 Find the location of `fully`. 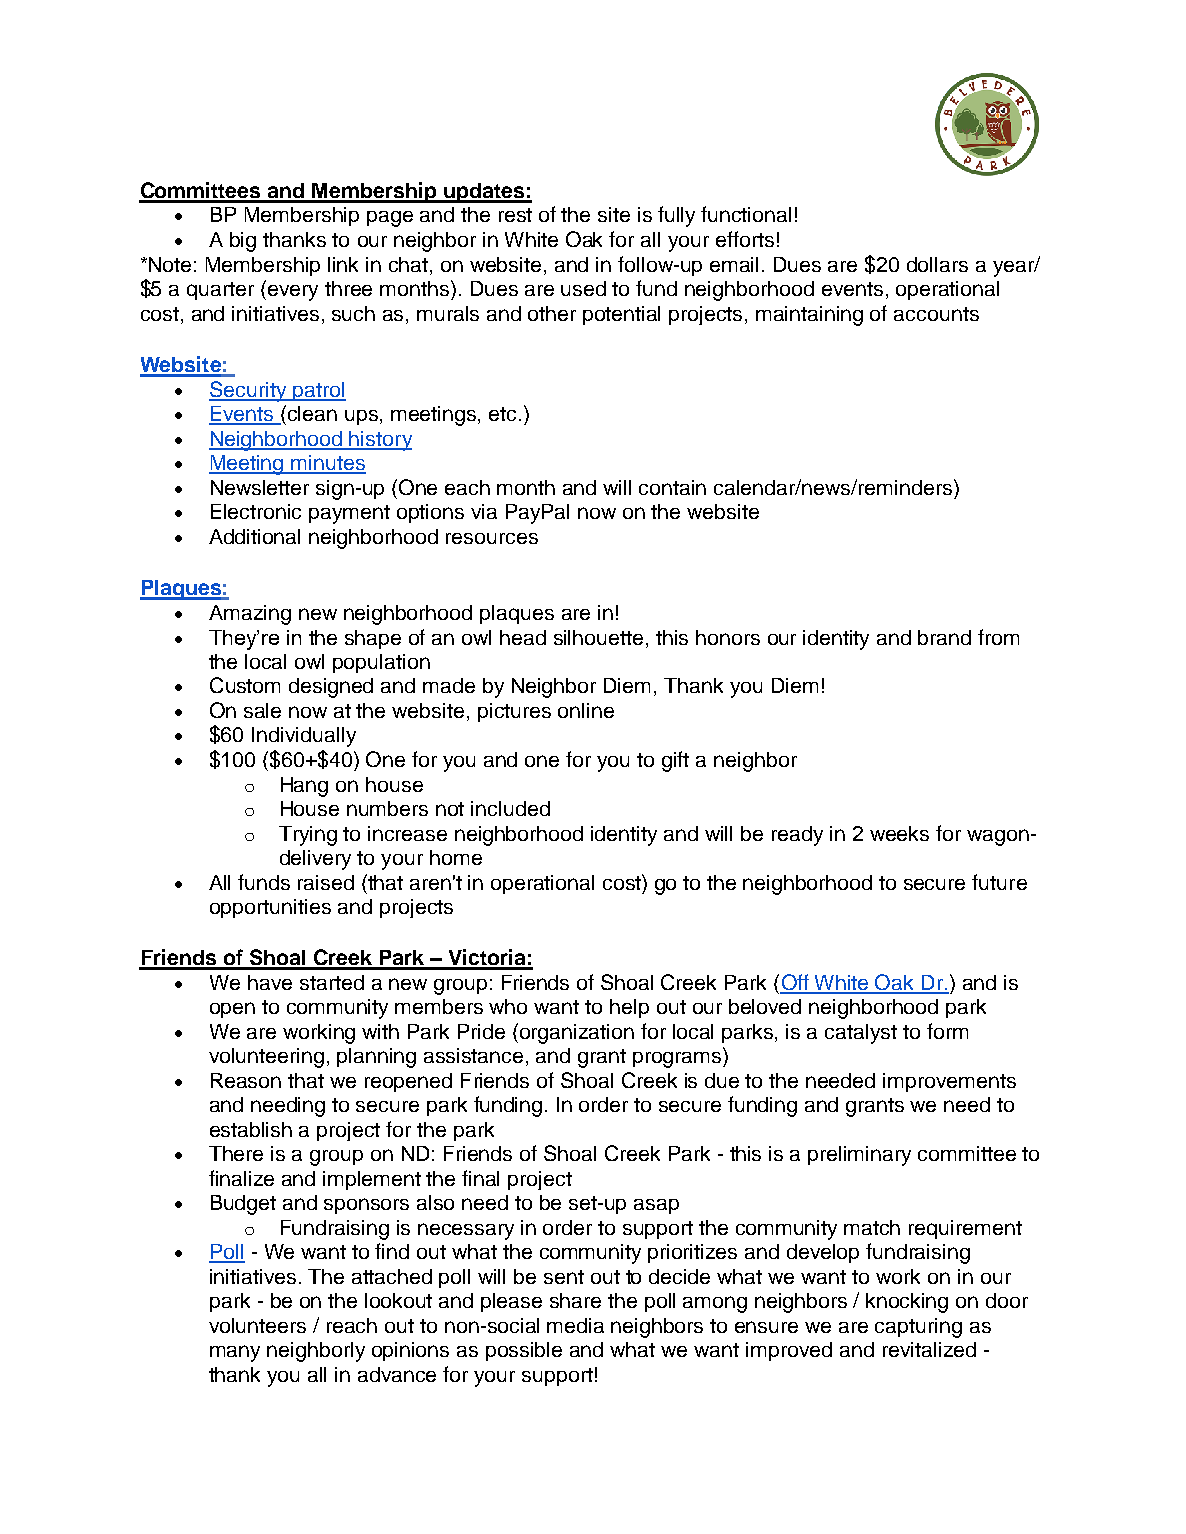

fully is located at coordinates (676, 216).
